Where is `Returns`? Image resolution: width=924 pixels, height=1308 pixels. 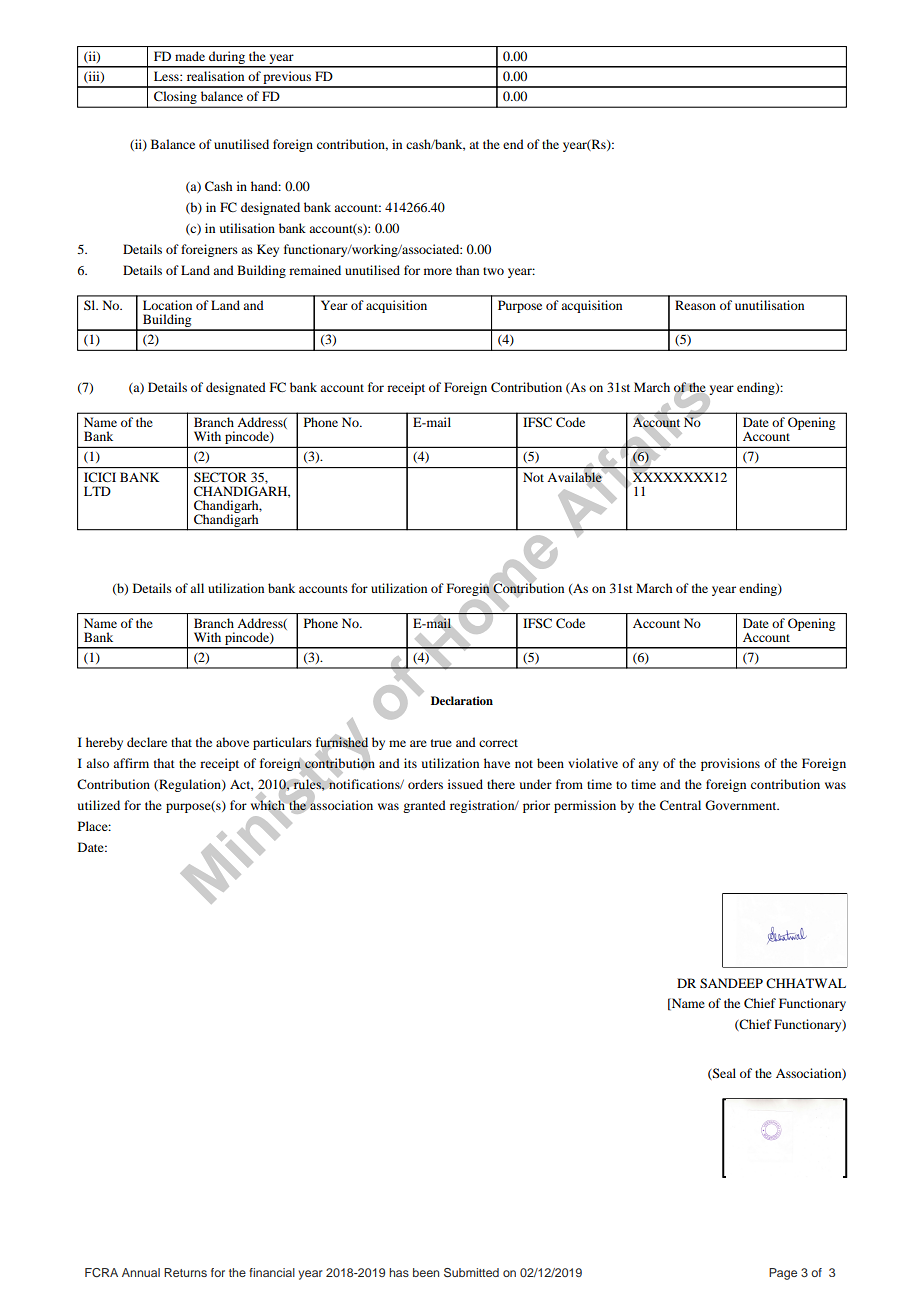
Returns is located at coordinates (185, 1272).
